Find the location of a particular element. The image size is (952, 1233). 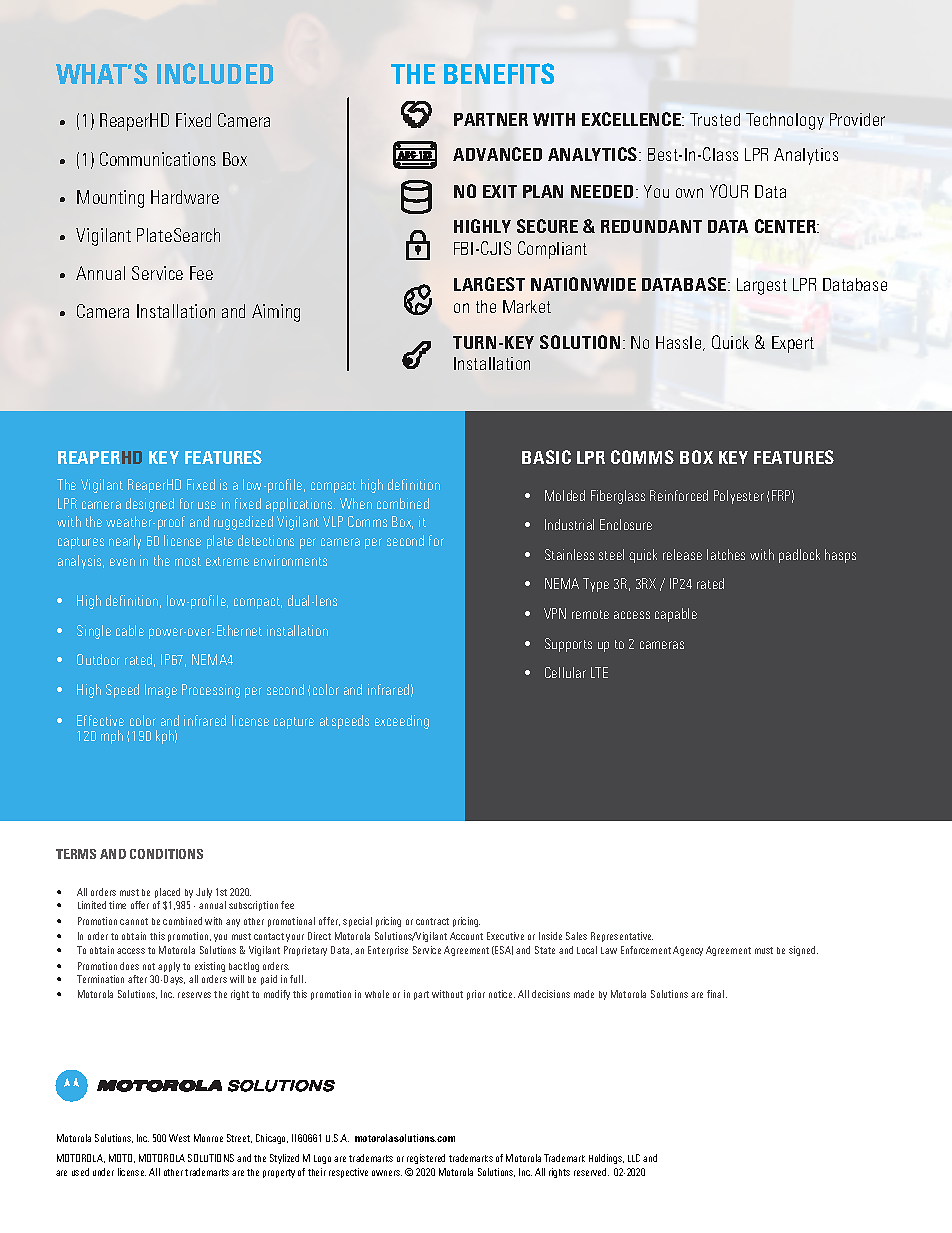

INCLUDED is located at coordinates (215, 73).
